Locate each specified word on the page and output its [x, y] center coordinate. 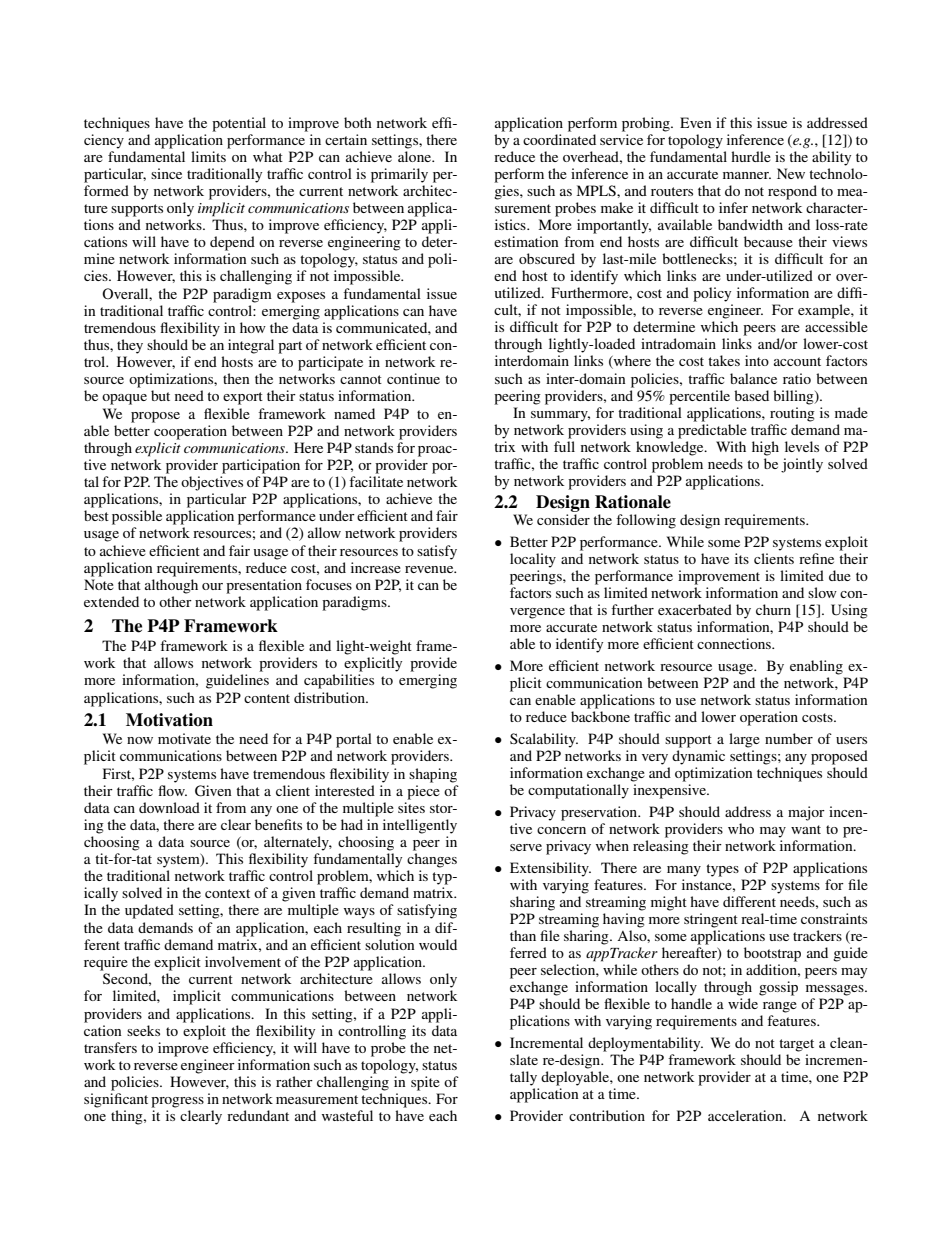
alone [416, 156]
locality [533, 560]
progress [177, 1102]
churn [773, 609]
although [171, 586]
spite [425, 1083]
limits [208, 156]
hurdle [751, 156]
